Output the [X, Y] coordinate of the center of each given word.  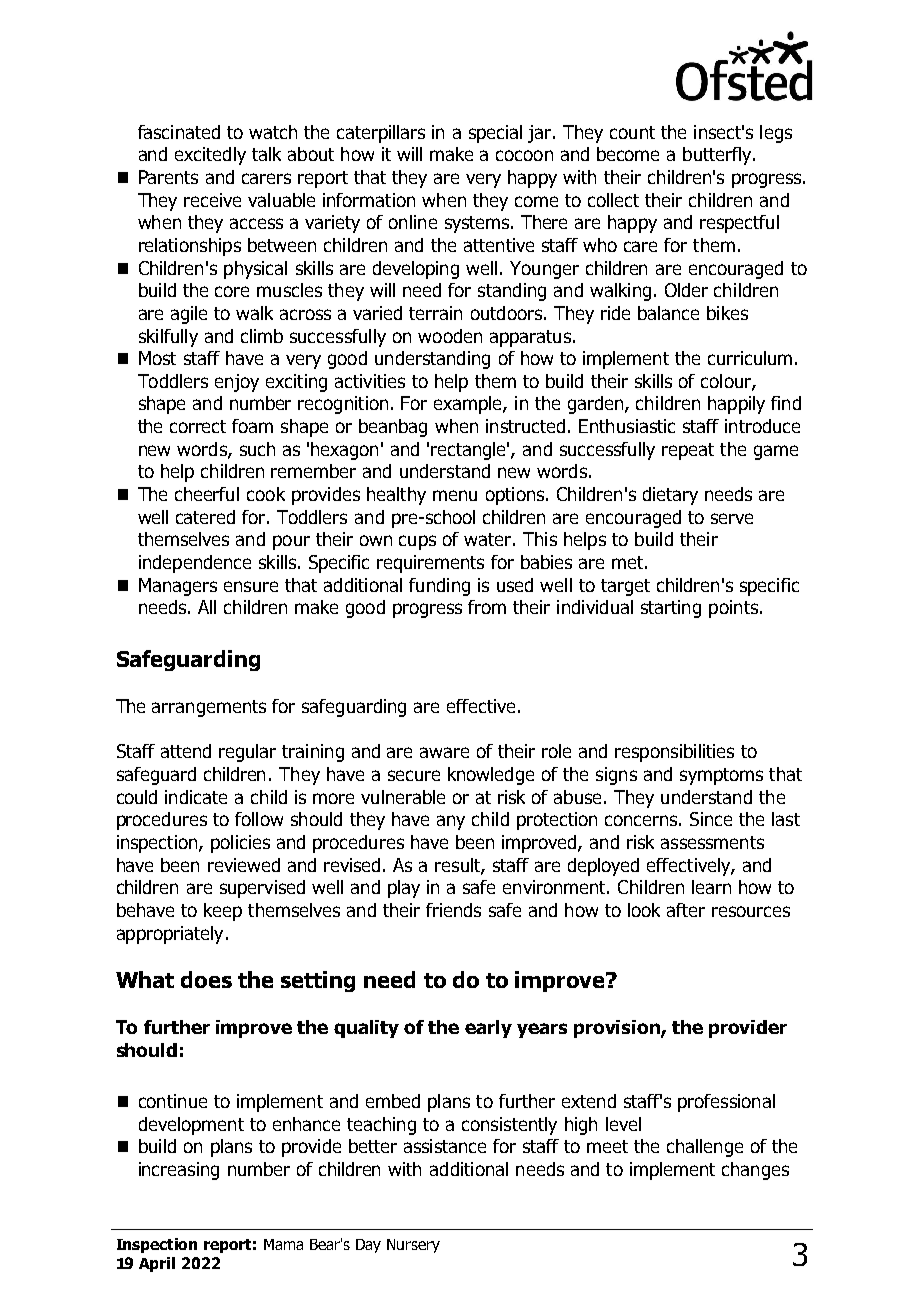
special [495, 134]
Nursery [413, 1246]
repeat [688, 451]
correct [198, 426]
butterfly [718, 156]
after [686, 910]
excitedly [210, 156]
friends [453, 910]
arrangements [209, 708]
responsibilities [674, 753]
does [206, 979]
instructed [525, 426]
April [157, 1264]
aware [444, 752]
